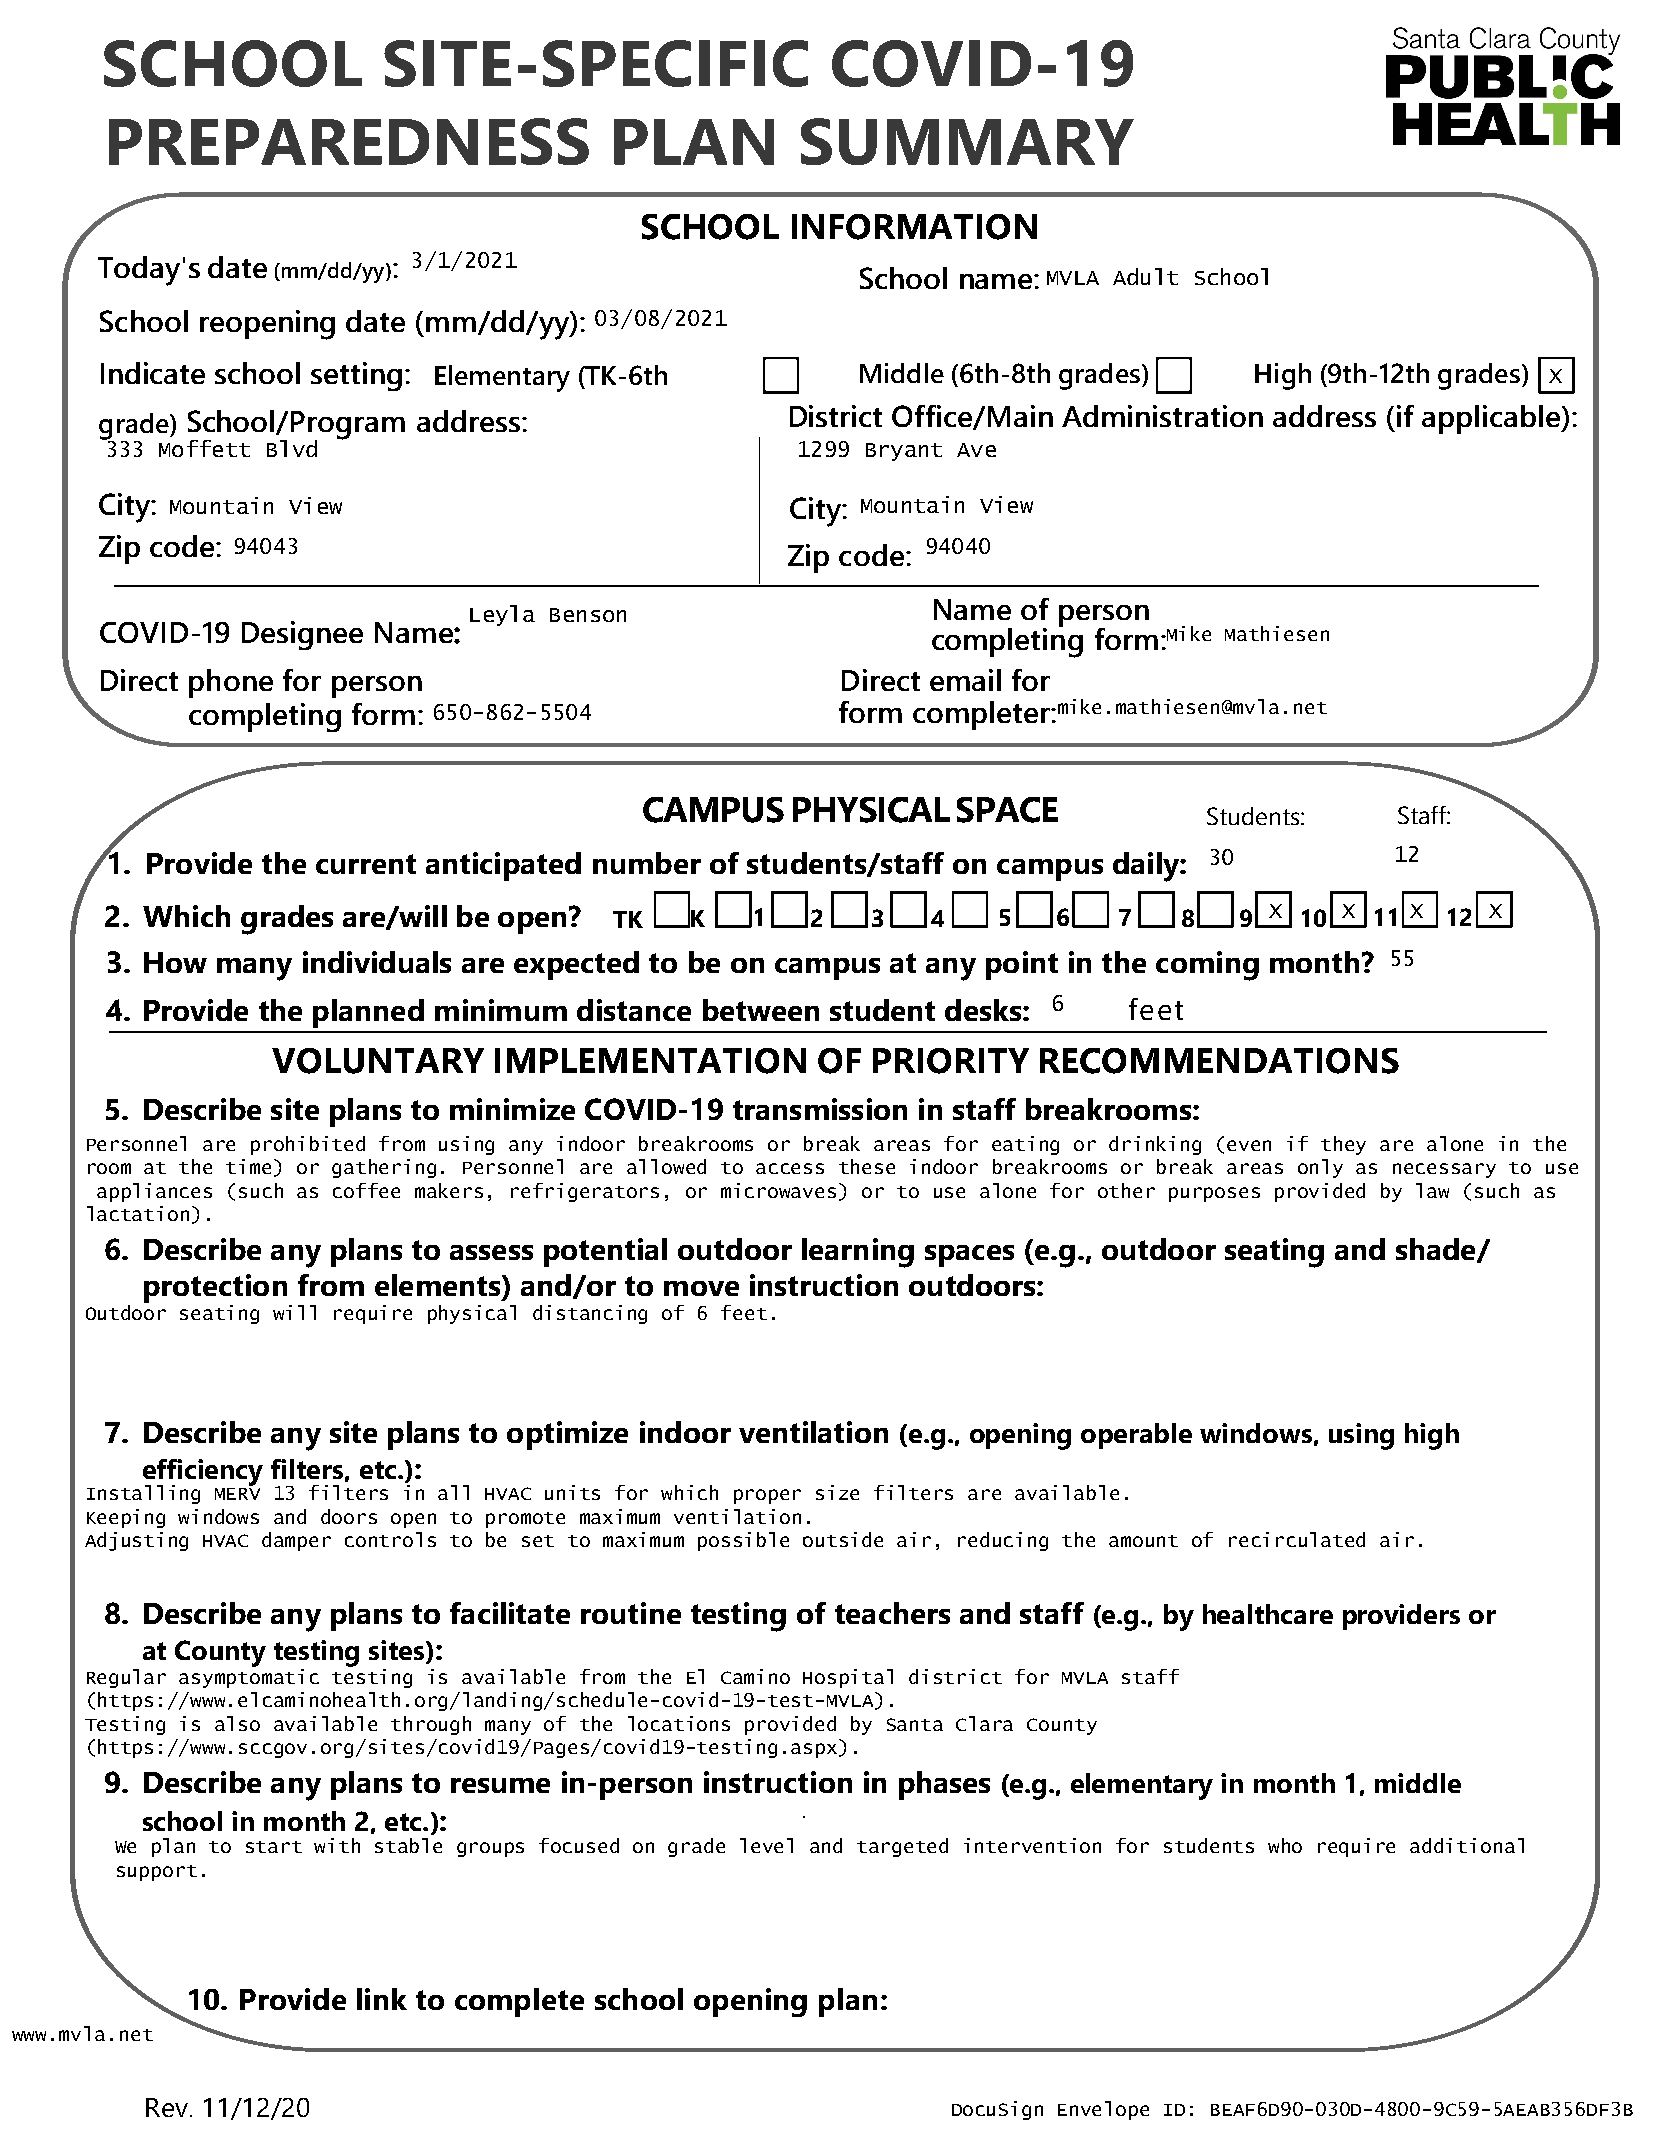 Image resolution: width=1662 pixels, height=2151 pixels. What do you see at coordinates (820, 1109) in the screenshot?
I see `transmission` at bounding box center [820, 1109].
